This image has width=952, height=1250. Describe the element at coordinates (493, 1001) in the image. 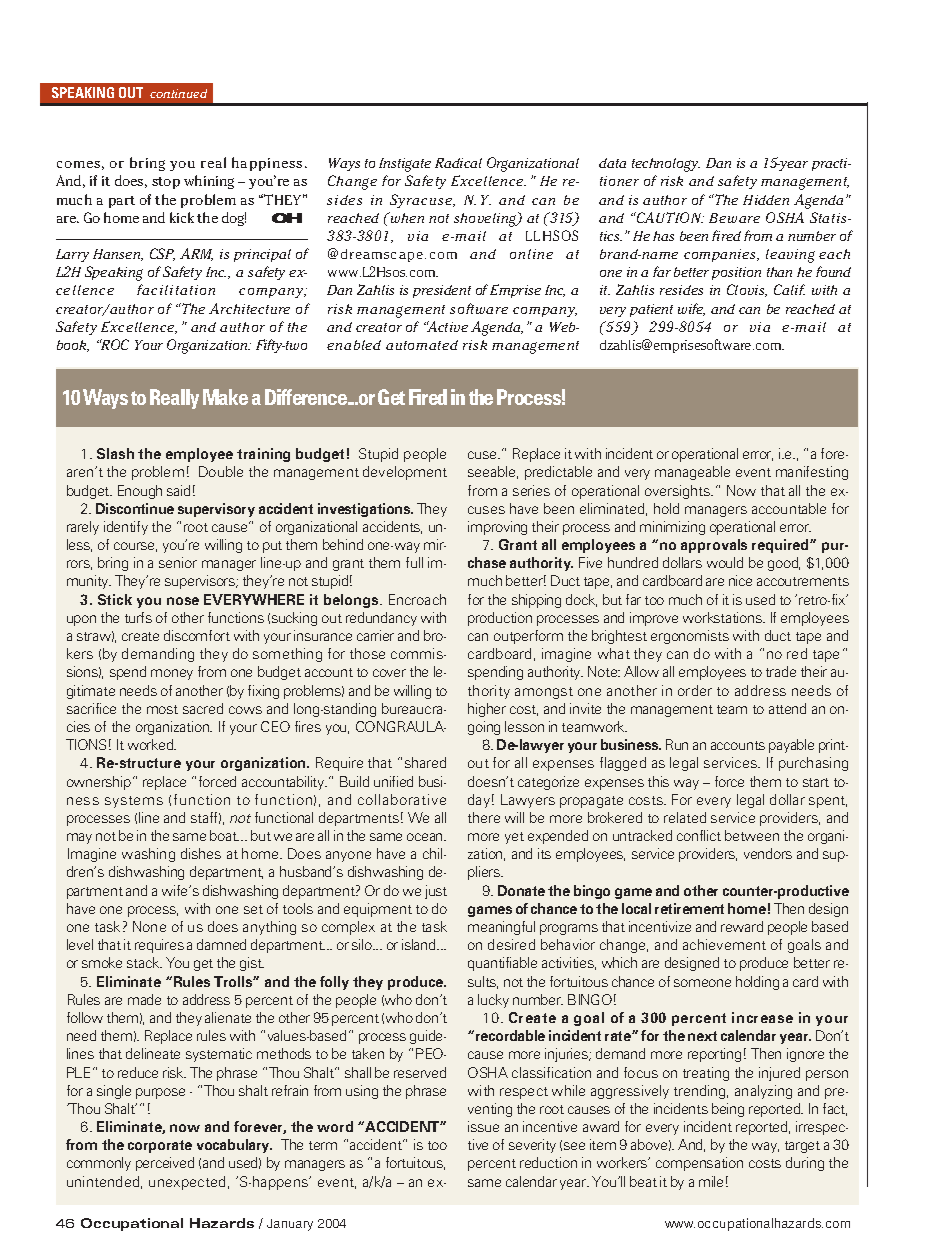

I see `lucky` at that location.
